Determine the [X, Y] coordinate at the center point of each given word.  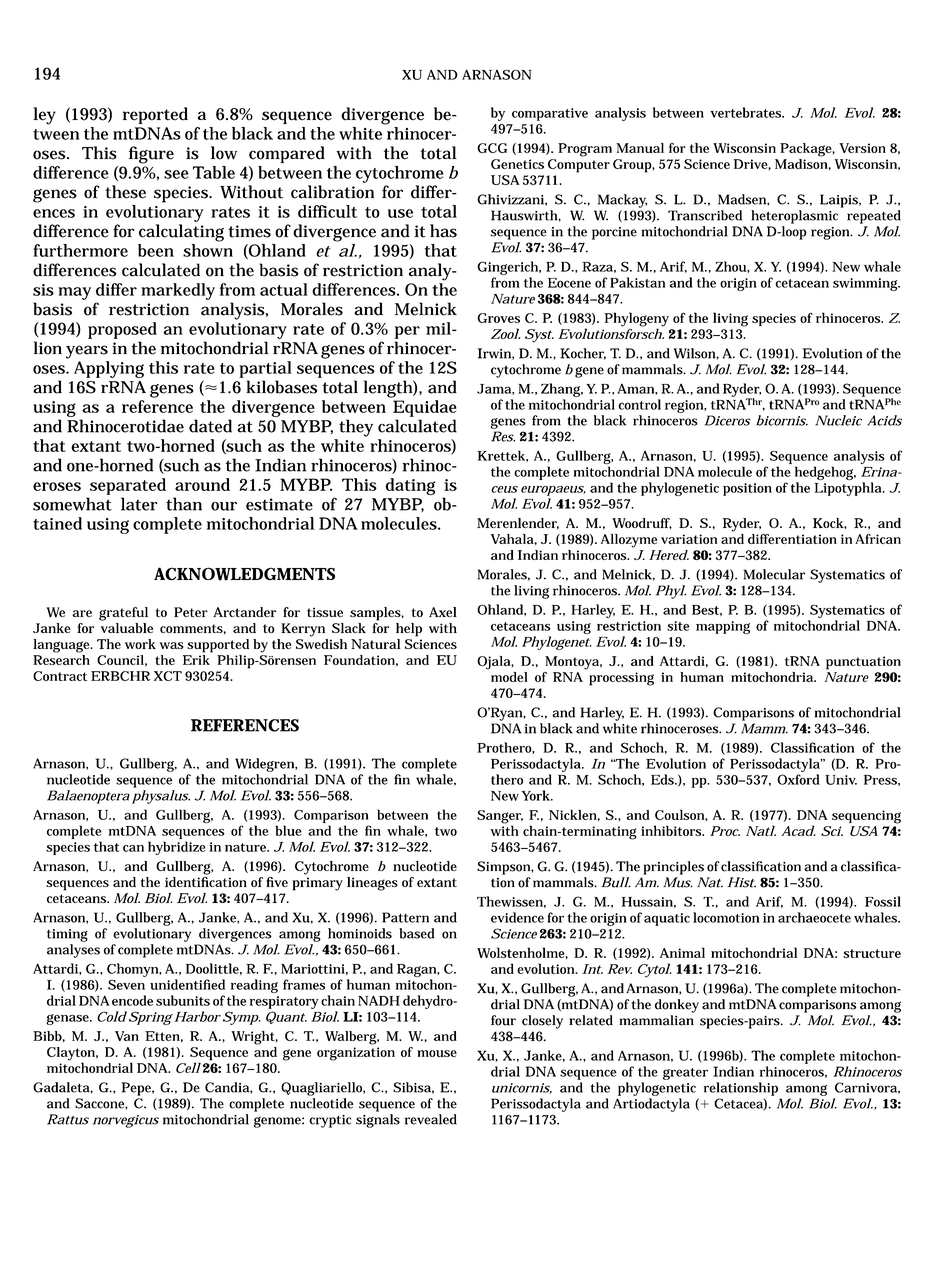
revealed [431, 1119]
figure [151, 155]
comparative [550, 114]
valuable [127, 628]
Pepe [138, 1089]
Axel [443, 612]
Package [807, 150]
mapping [723, 627]
